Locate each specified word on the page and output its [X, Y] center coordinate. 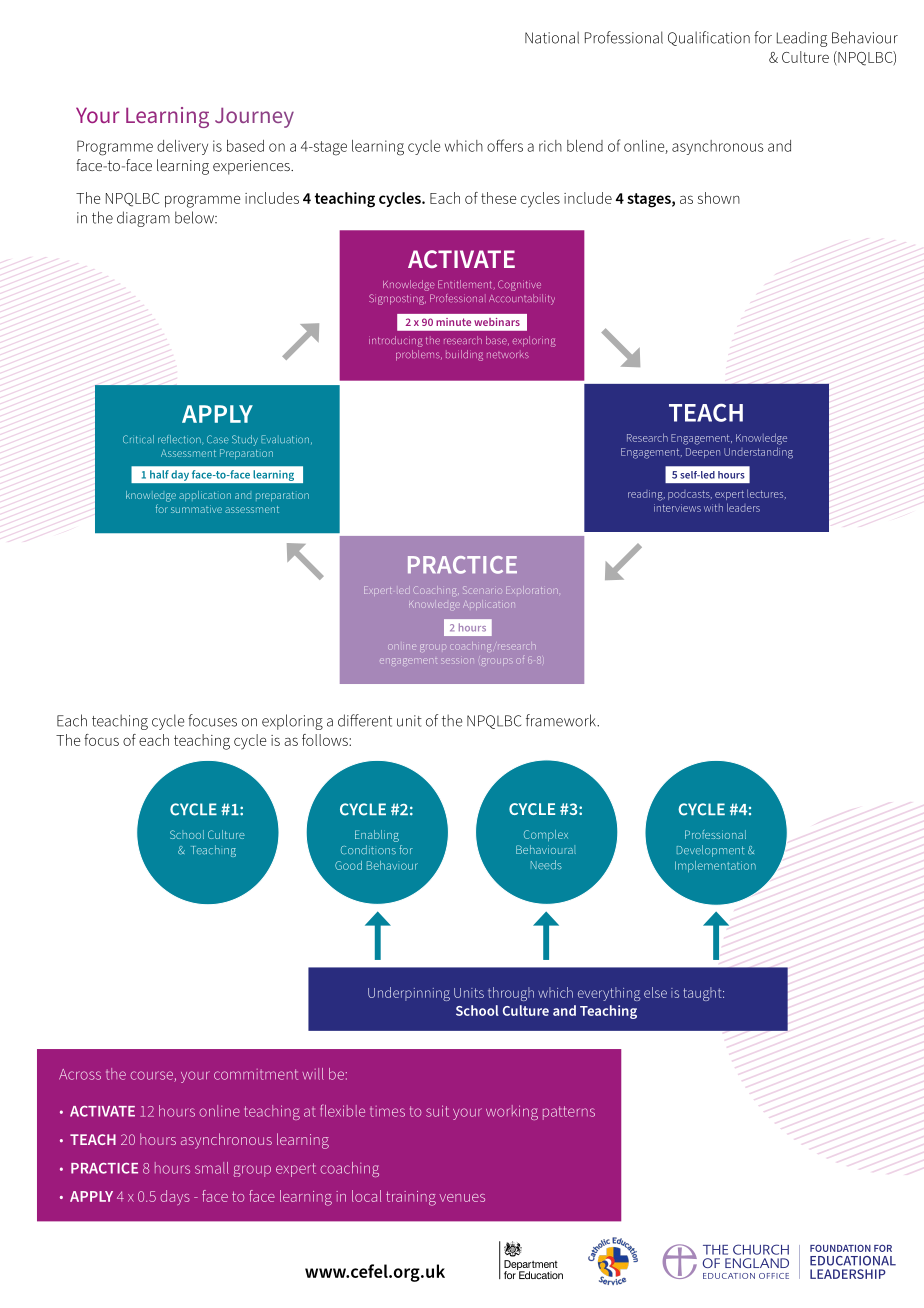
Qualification [709, 38]
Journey [254, 118]
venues [462, 1198]
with [713, 508]
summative [196, 509]
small [212, 1168]
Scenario [483, 590]
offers [505, 145]
